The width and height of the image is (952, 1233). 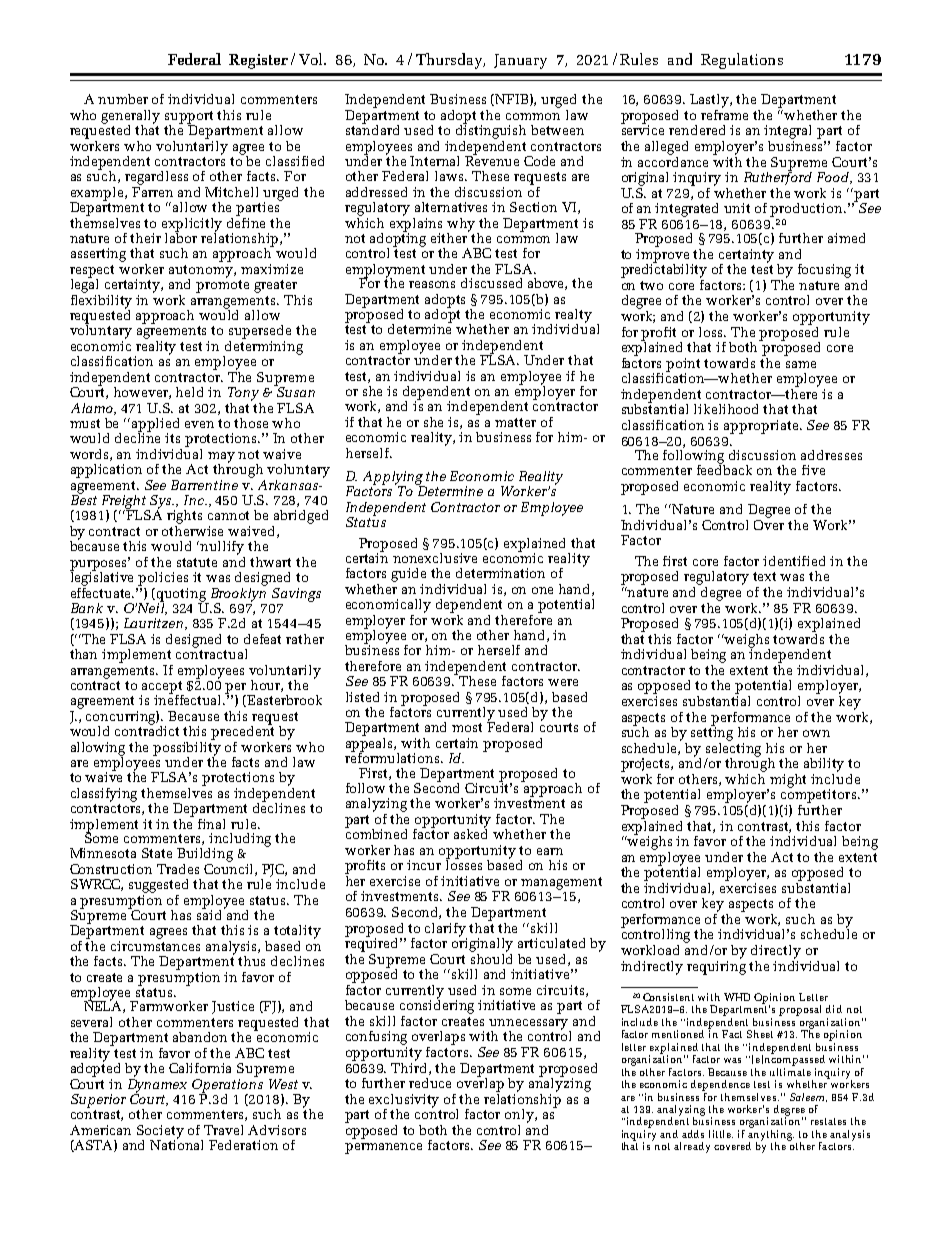 What do you see at coordinates (820, 795) in the image?
I see `competitors` at bounding box center [820, 795].
